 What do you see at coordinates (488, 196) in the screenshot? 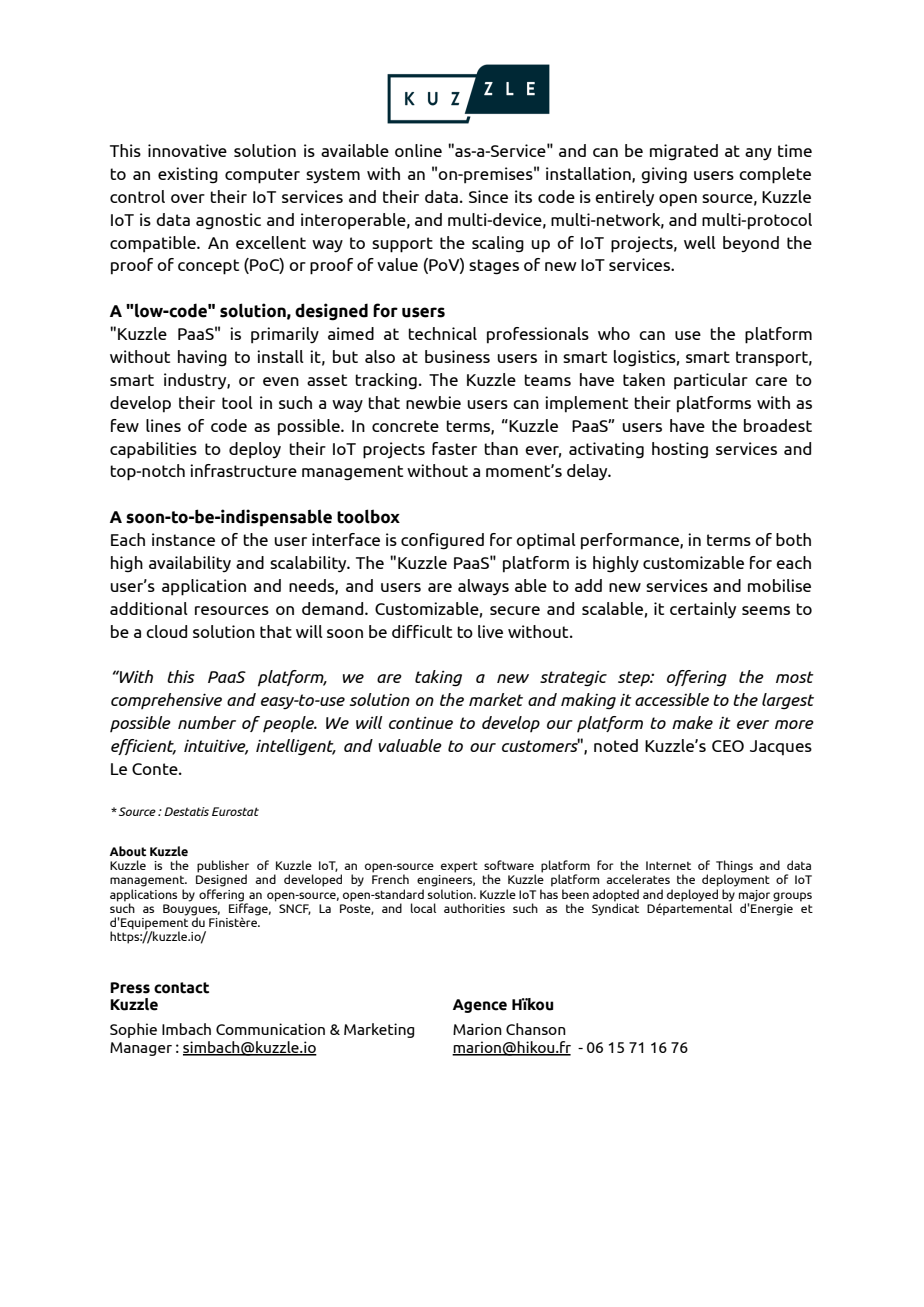
I see `Since` at bounding box center [488, 196].
